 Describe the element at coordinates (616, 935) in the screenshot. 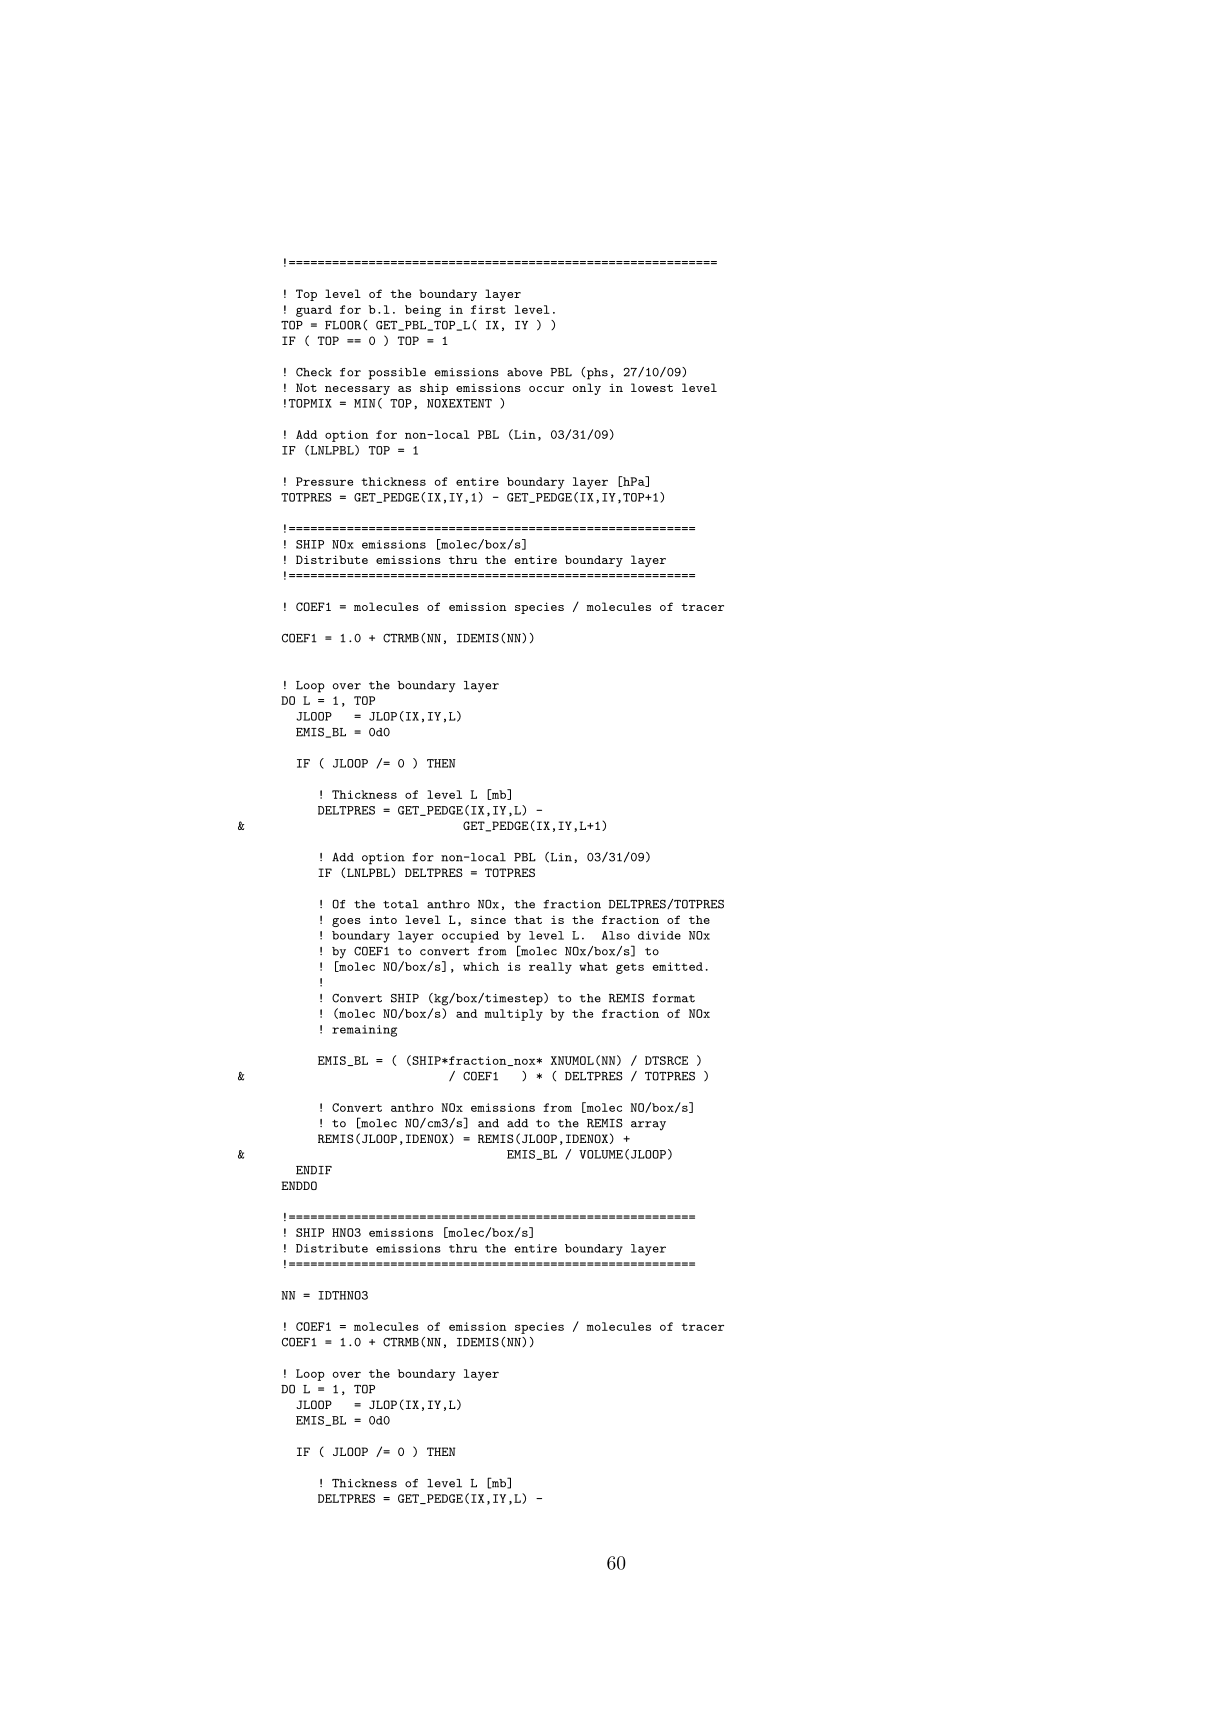

I see `Also` at that location.
